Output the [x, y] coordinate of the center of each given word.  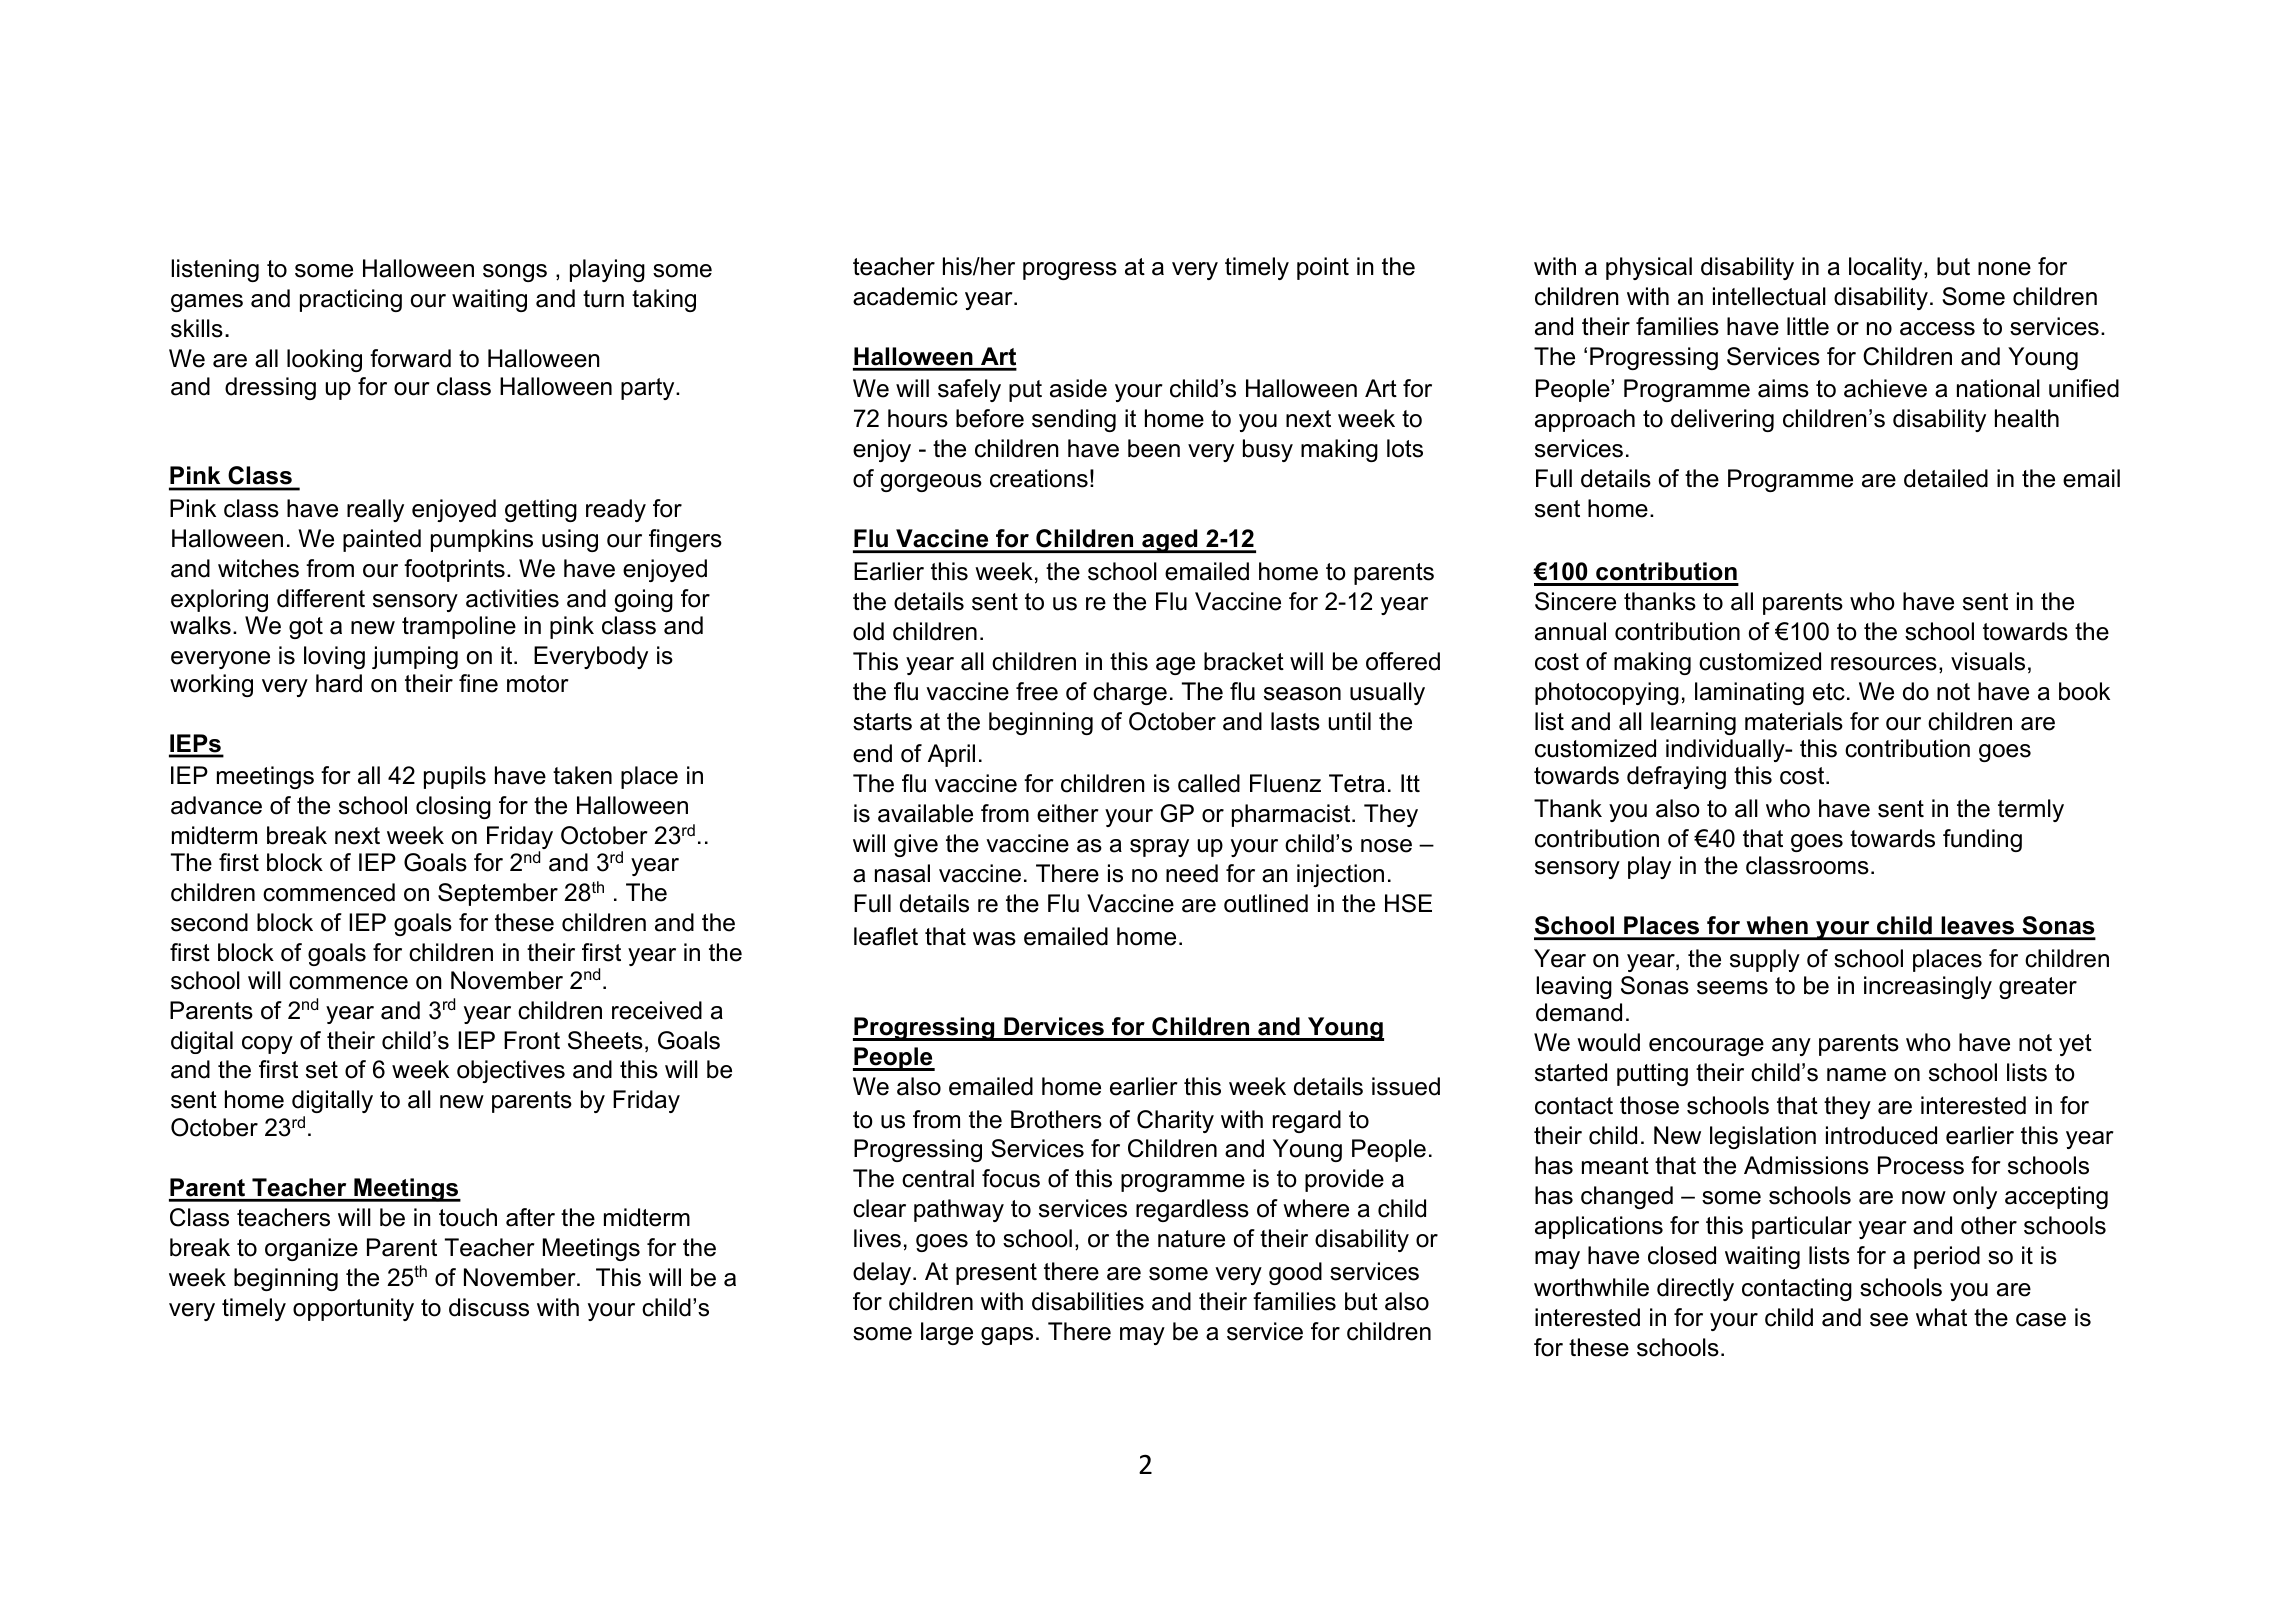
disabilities [1088, 1301]
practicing [351, 300]
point [1323, 268]
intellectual [1769, 296]
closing [453, 807]
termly [2031, 810]
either [1068, 813]
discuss [489, 1307]
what [1941, 1317]
